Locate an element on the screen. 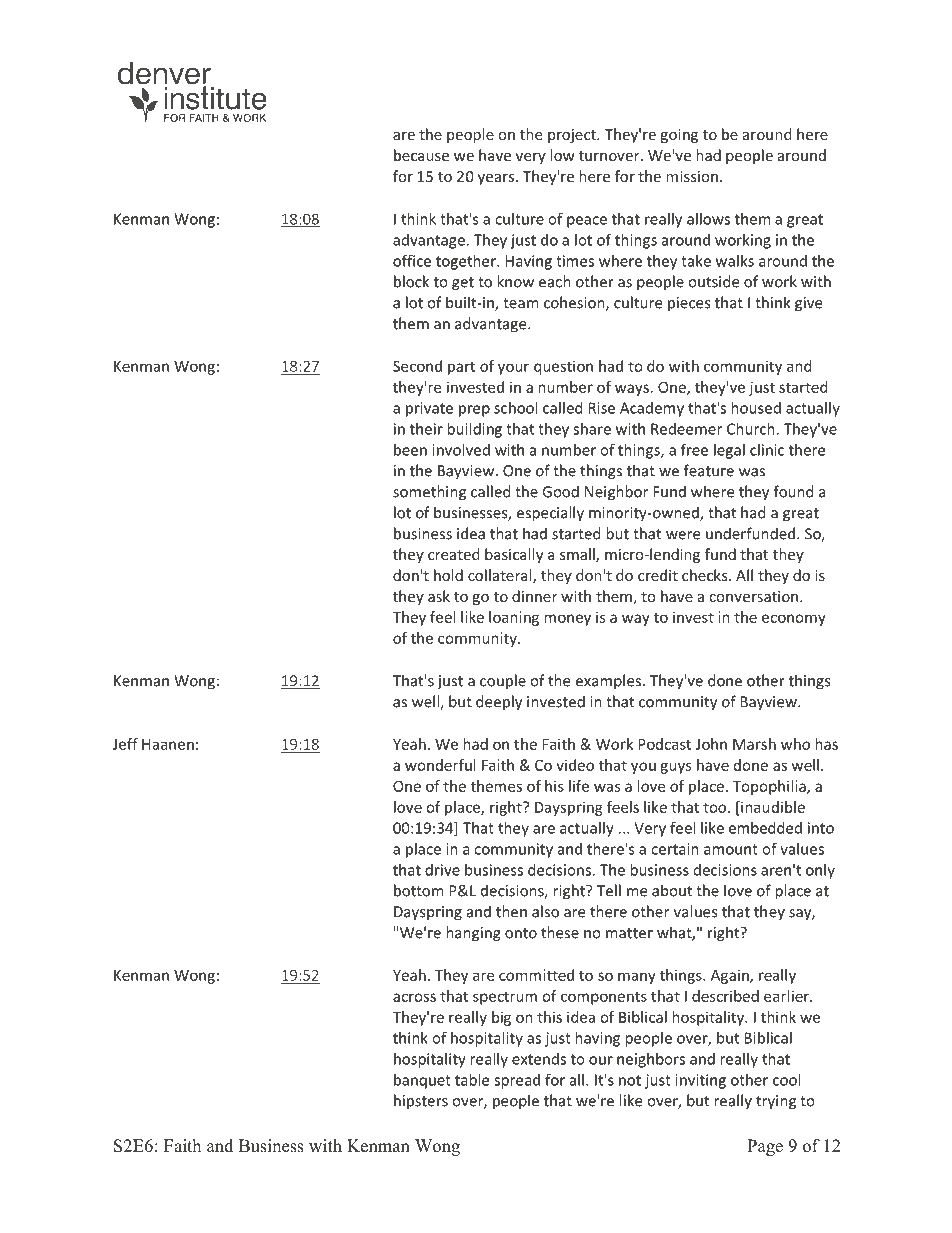 The image size is (952, 1233). deeply is located at coordinates (499, 703).
